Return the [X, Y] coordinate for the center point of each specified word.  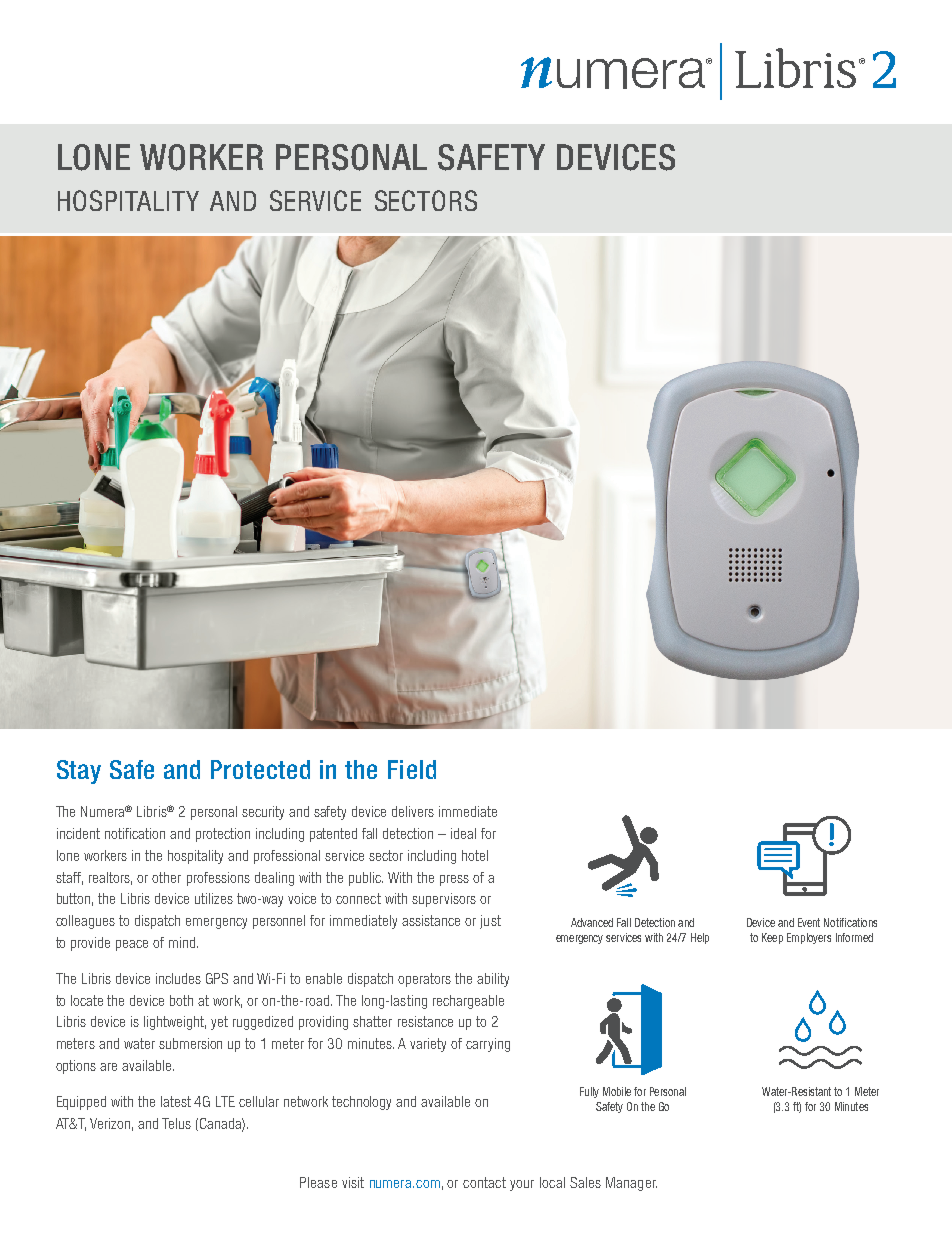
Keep [772, 938]
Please [318, 1182]
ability [493, 980]
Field [412, 769]
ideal [463, 833]
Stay [79, 772]
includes [178, 978]
